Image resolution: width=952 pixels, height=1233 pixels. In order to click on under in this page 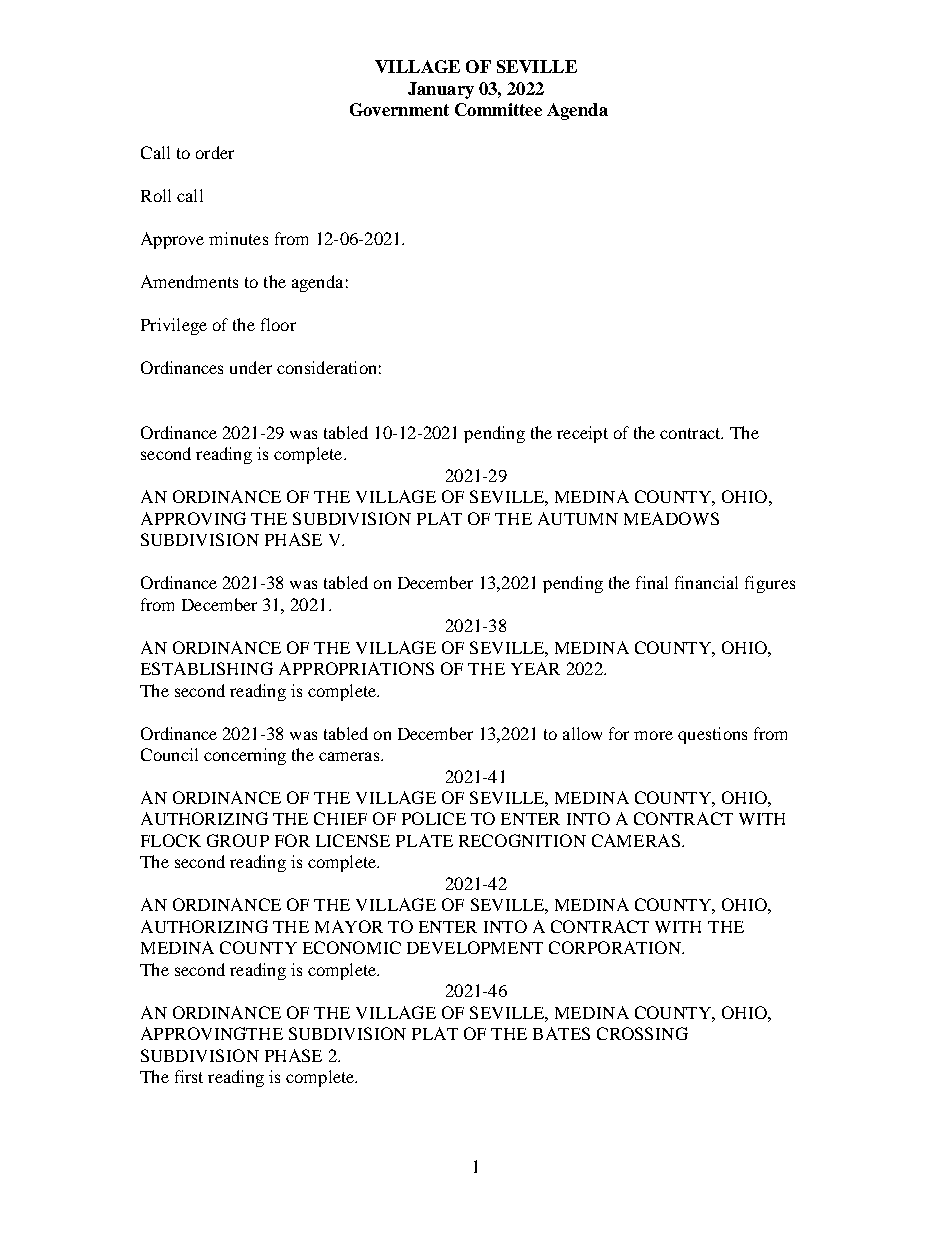, I will do `click(251, 367)`.
